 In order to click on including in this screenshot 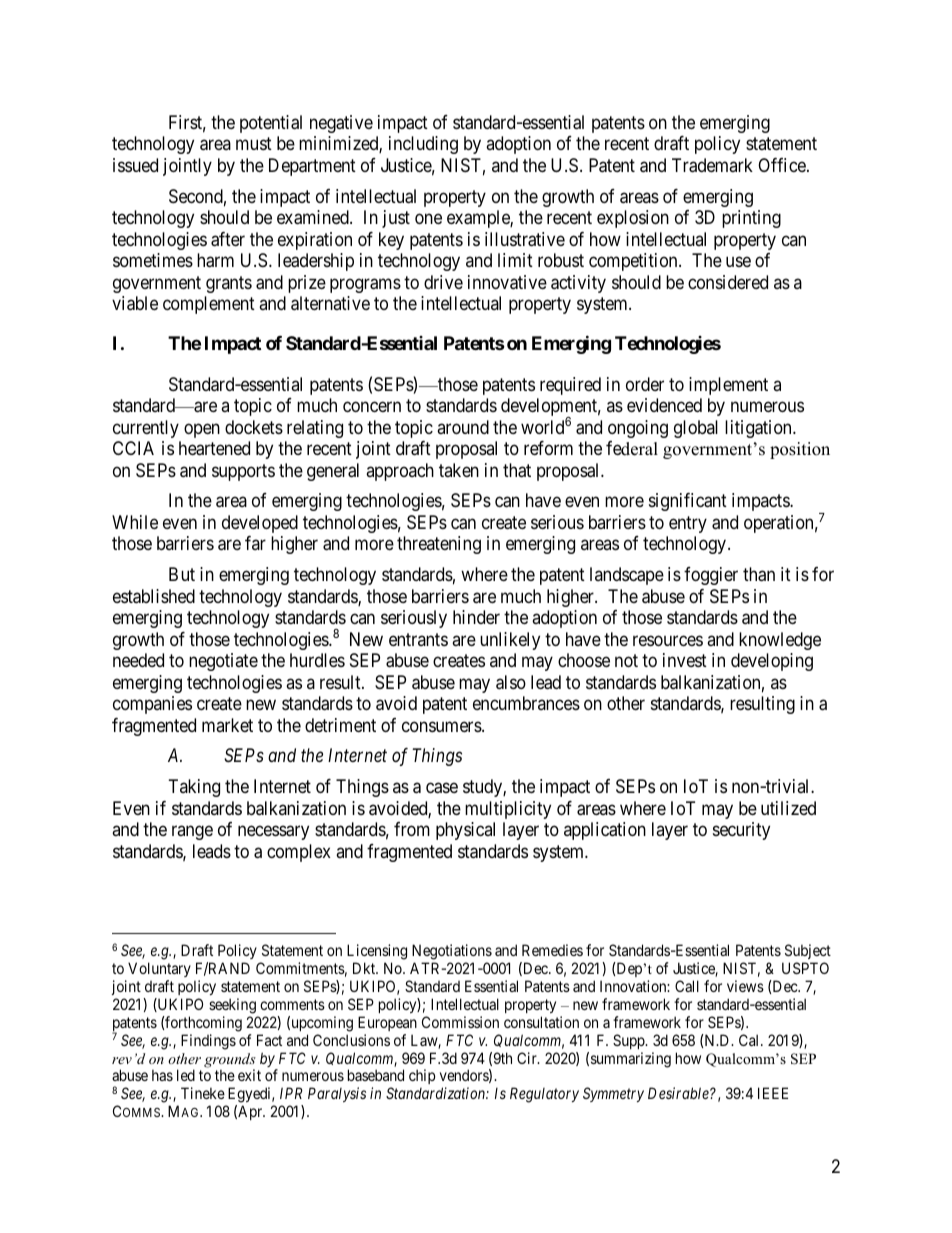, I will do `click(423, 145)`.
